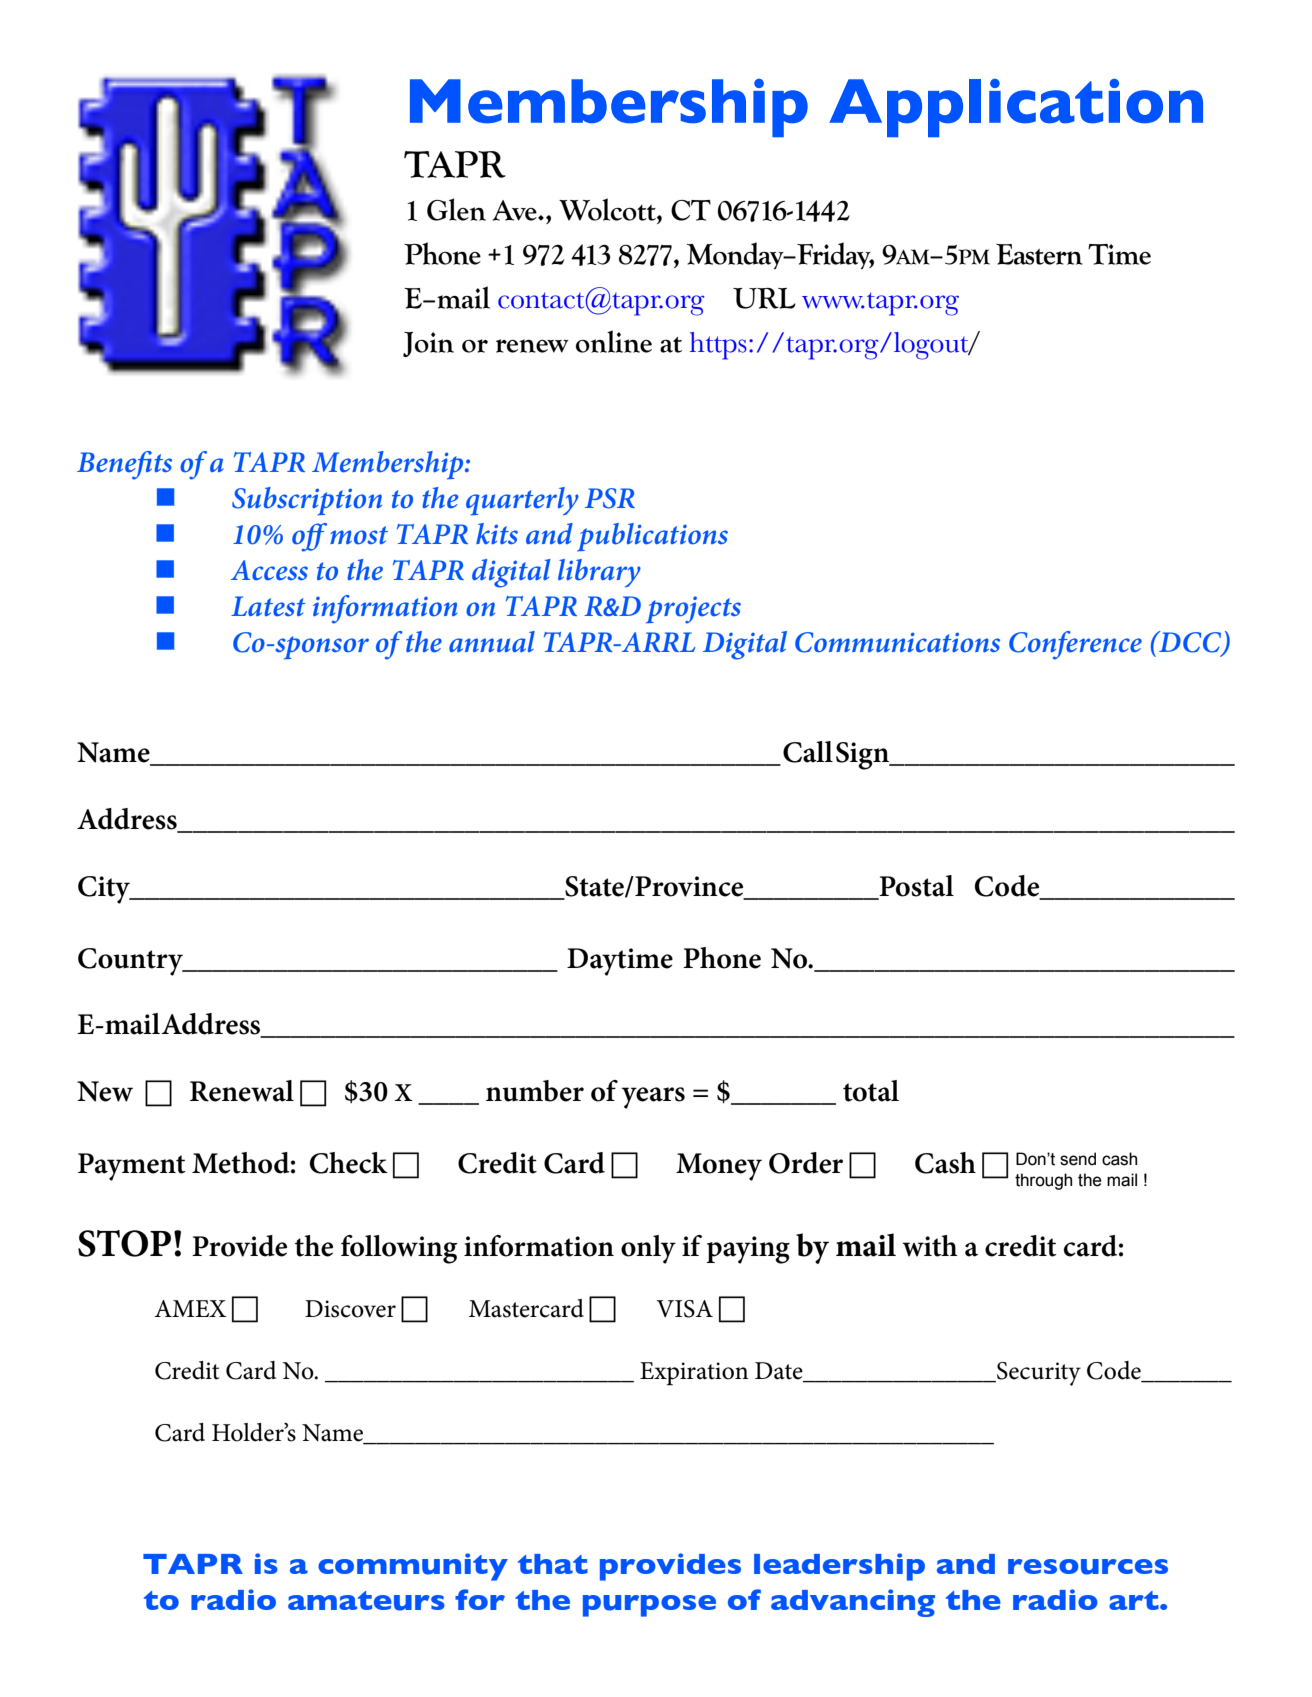 The image size is (1312, 1697). Describe the element at coordinates (1190, 643) in the screenshot. I see `DCC` at that location.
